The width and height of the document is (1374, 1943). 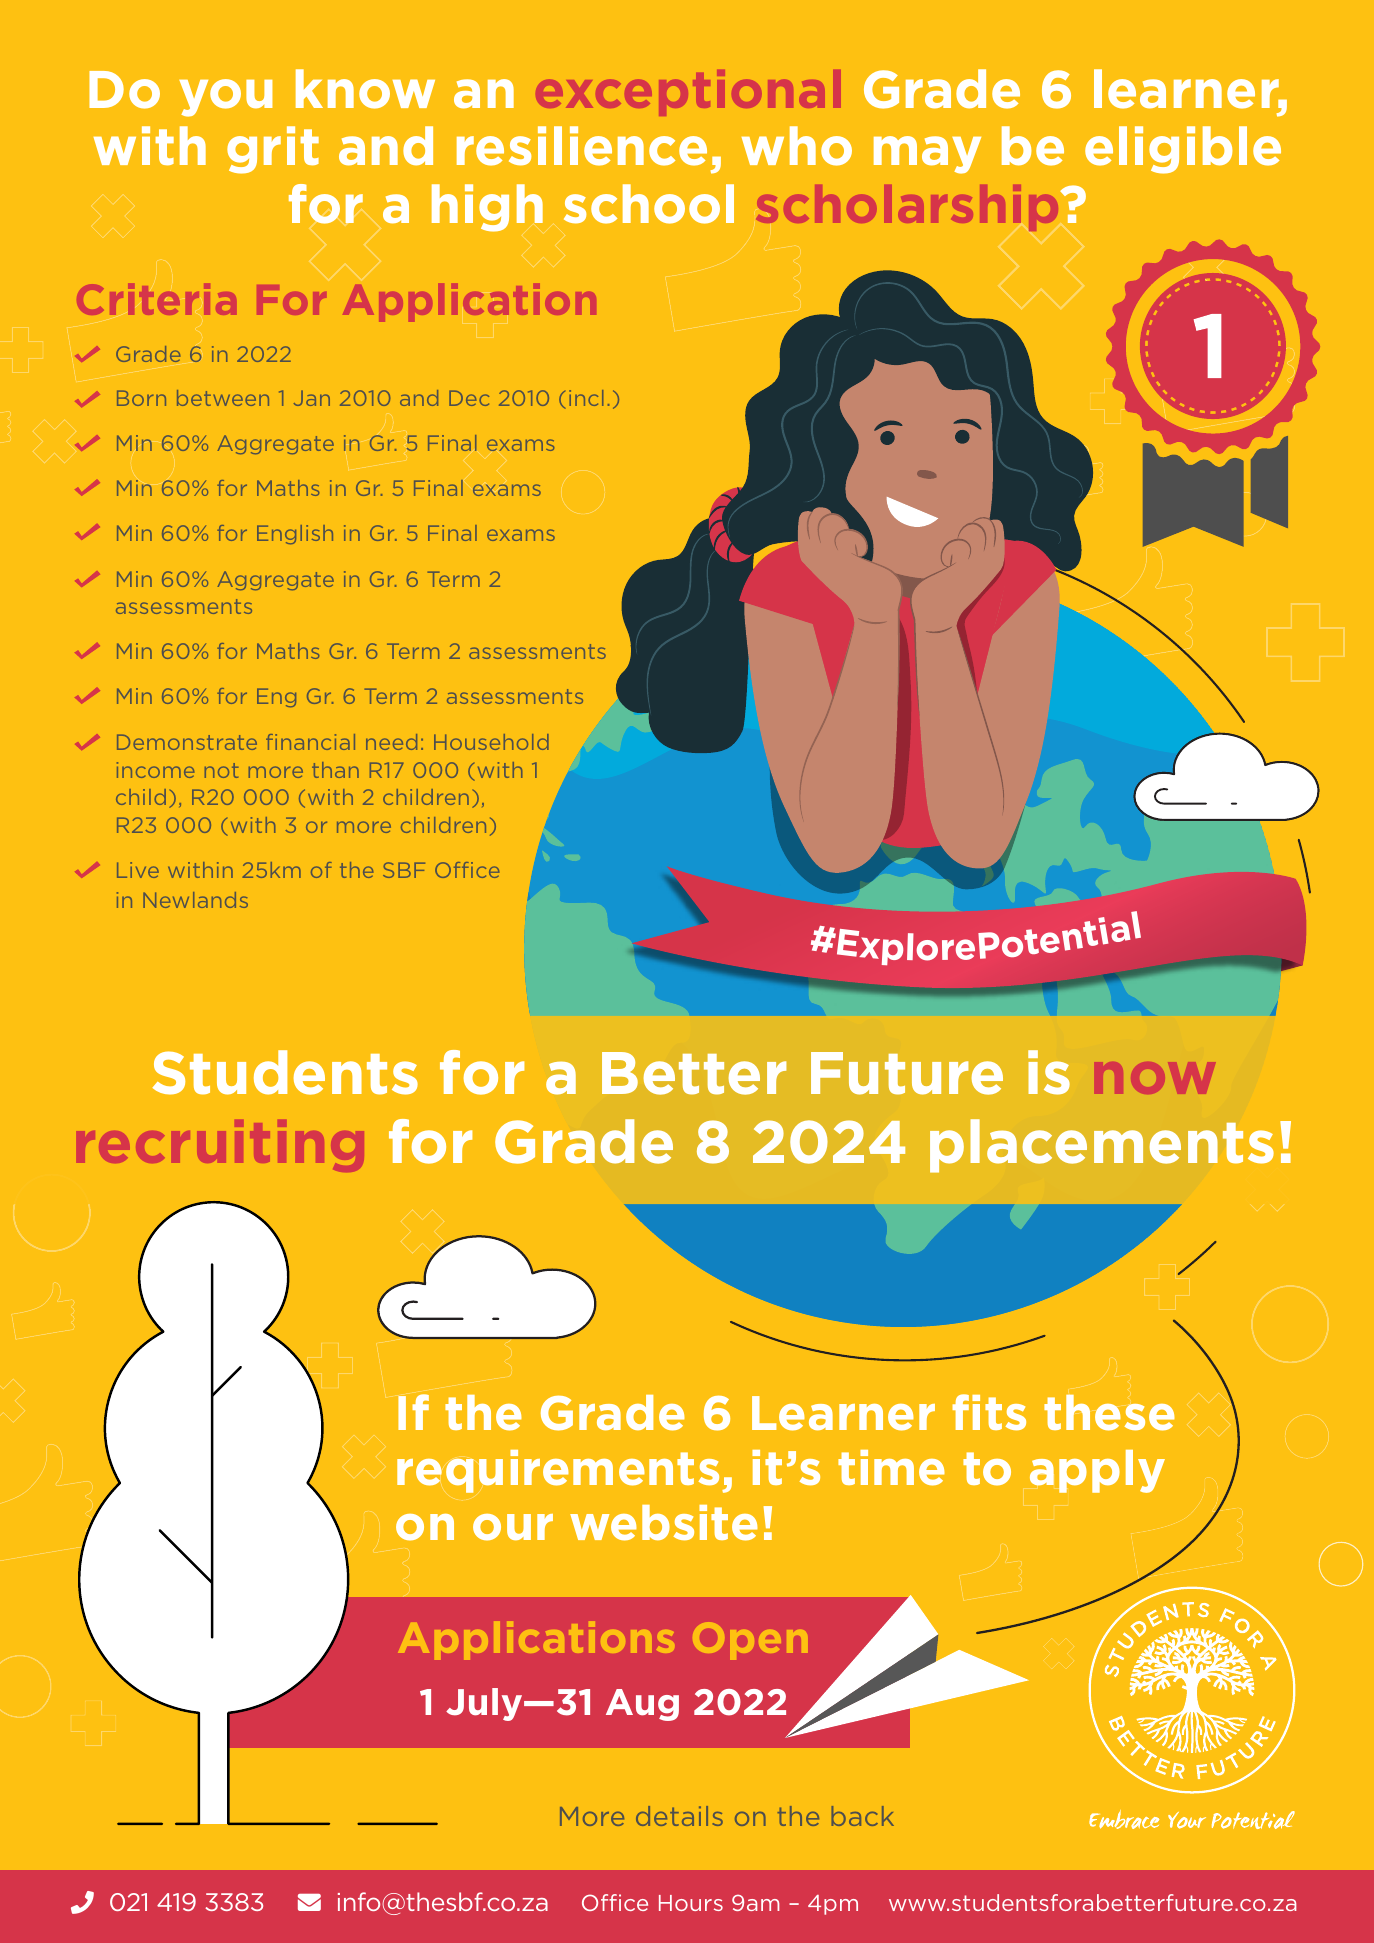 I want to click on eligible, so click(x=1183, y=150).
